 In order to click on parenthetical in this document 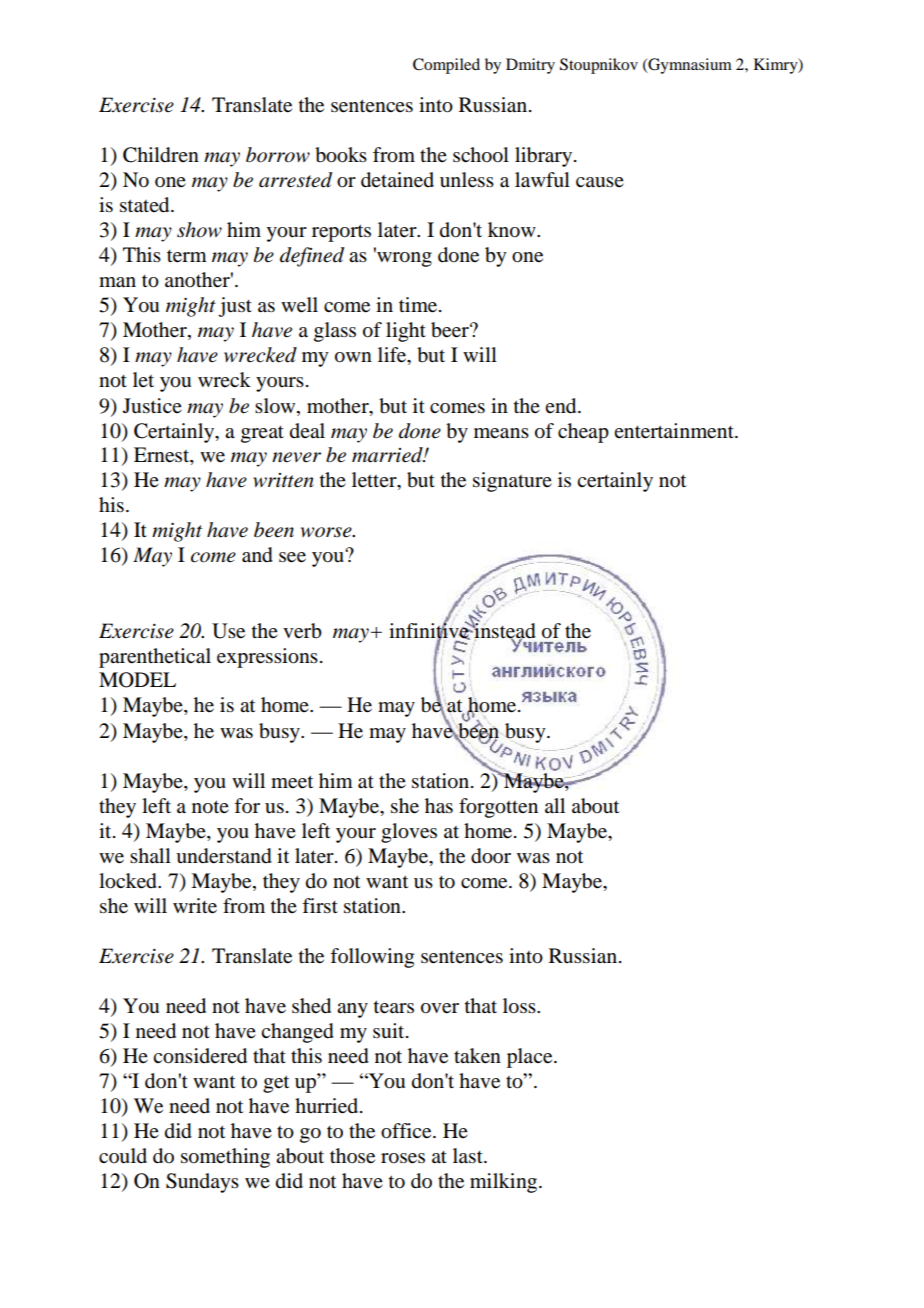, I will do `click(155, 658)`.
